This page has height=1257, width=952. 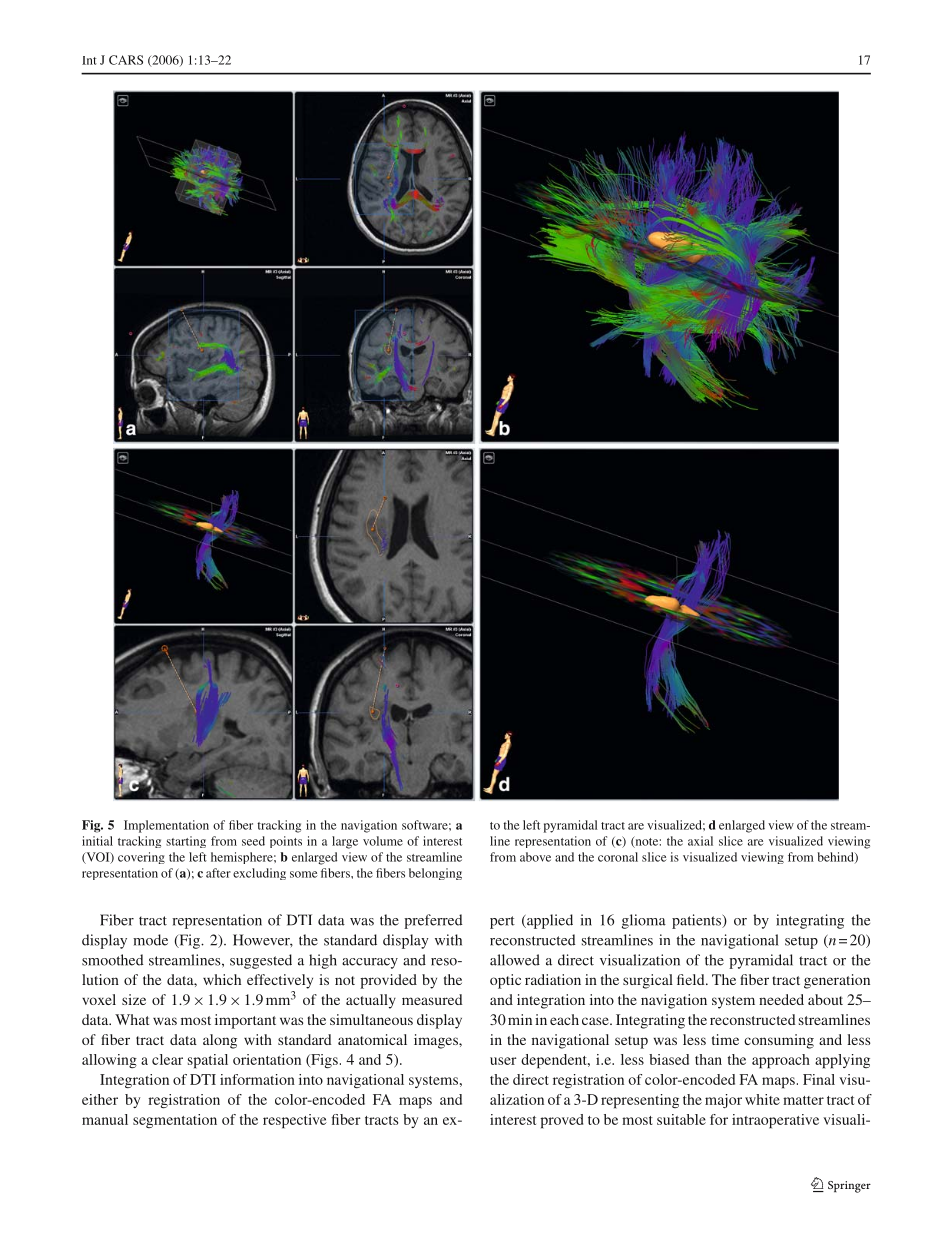 What do you see at coordinates (218, 873) in the page?
I see `after` at bounding box center [218, 873].
